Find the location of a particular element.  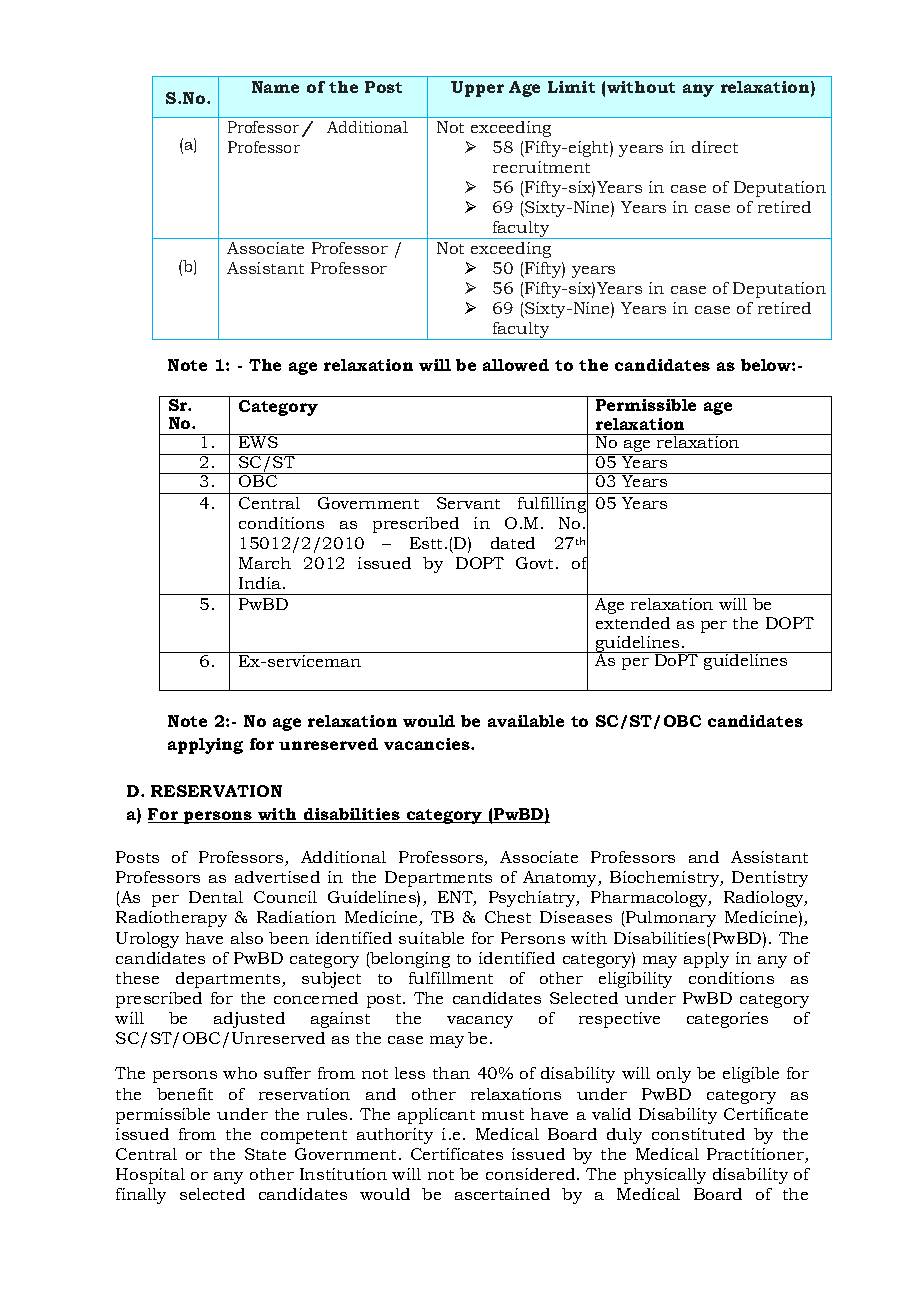

Name is located at coordinates (275, 87).
